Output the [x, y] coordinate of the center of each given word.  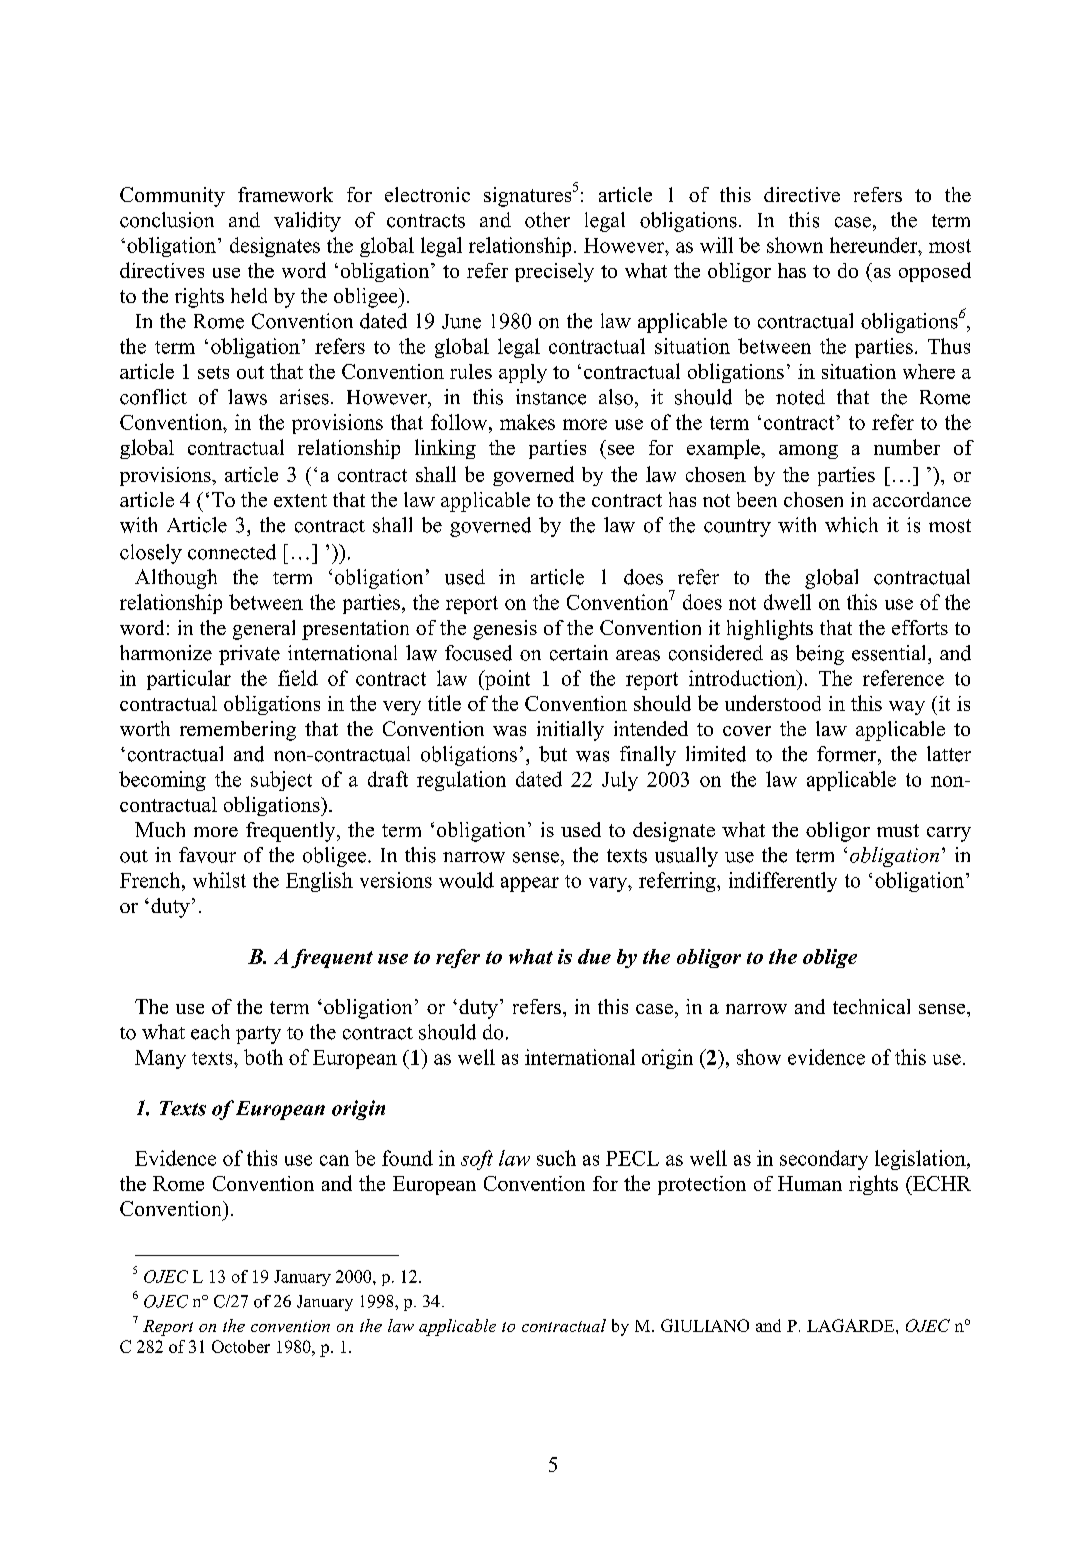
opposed [935, 272]
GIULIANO [705, 1325]
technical [871, 1006]
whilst [219, 880]
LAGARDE [852, 1325]
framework [285, 194]
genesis [505, 630]
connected [232, 552]
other [547, 220]
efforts [920, 627]
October [241, 1346]
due [594, 956]
